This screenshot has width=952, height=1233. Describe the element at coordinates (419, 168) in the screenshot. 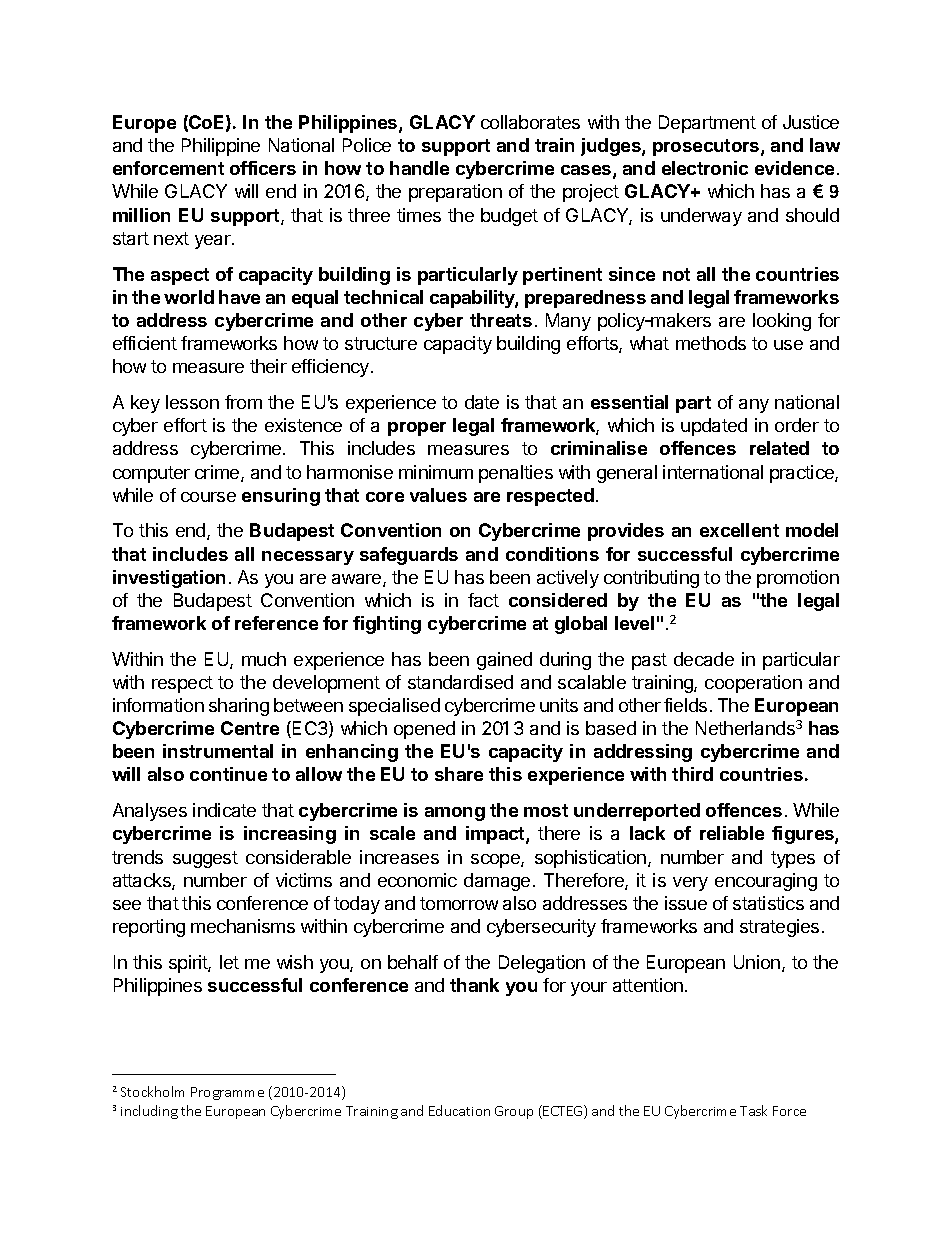

I see `handle` at that location.
